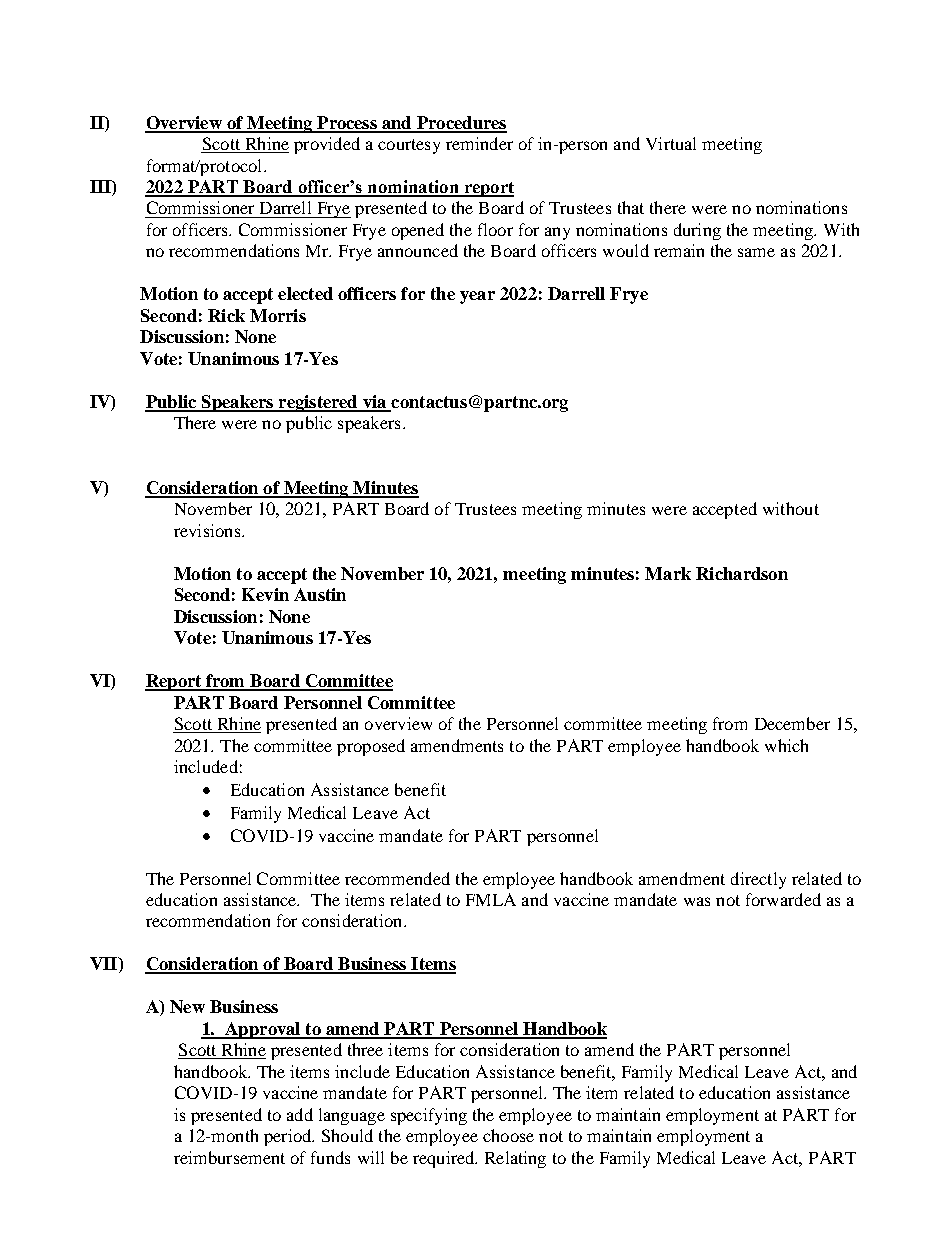  I want to click on Virtual, so click(671, 143).
